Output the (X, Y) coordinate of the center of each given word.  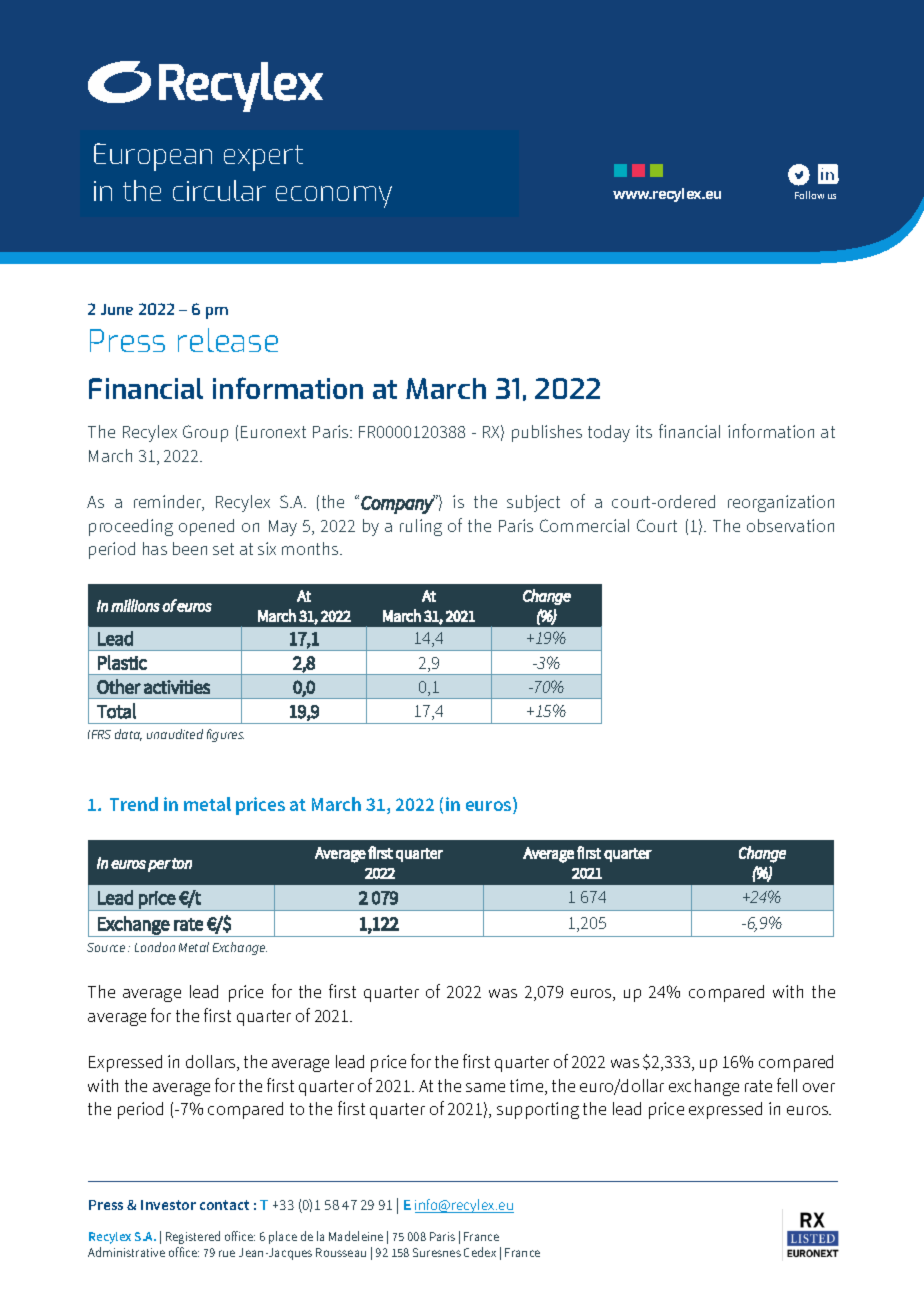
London (155, 947)
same (485, 1087)
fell (787, 1085)
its (644, 431)
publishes (547, 433)
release (228, 340)
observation (790, 525)
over (819, 1087)
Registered (193, 1237)
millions (135, 605)
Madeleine (356, 1236)
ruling (421, 527)
